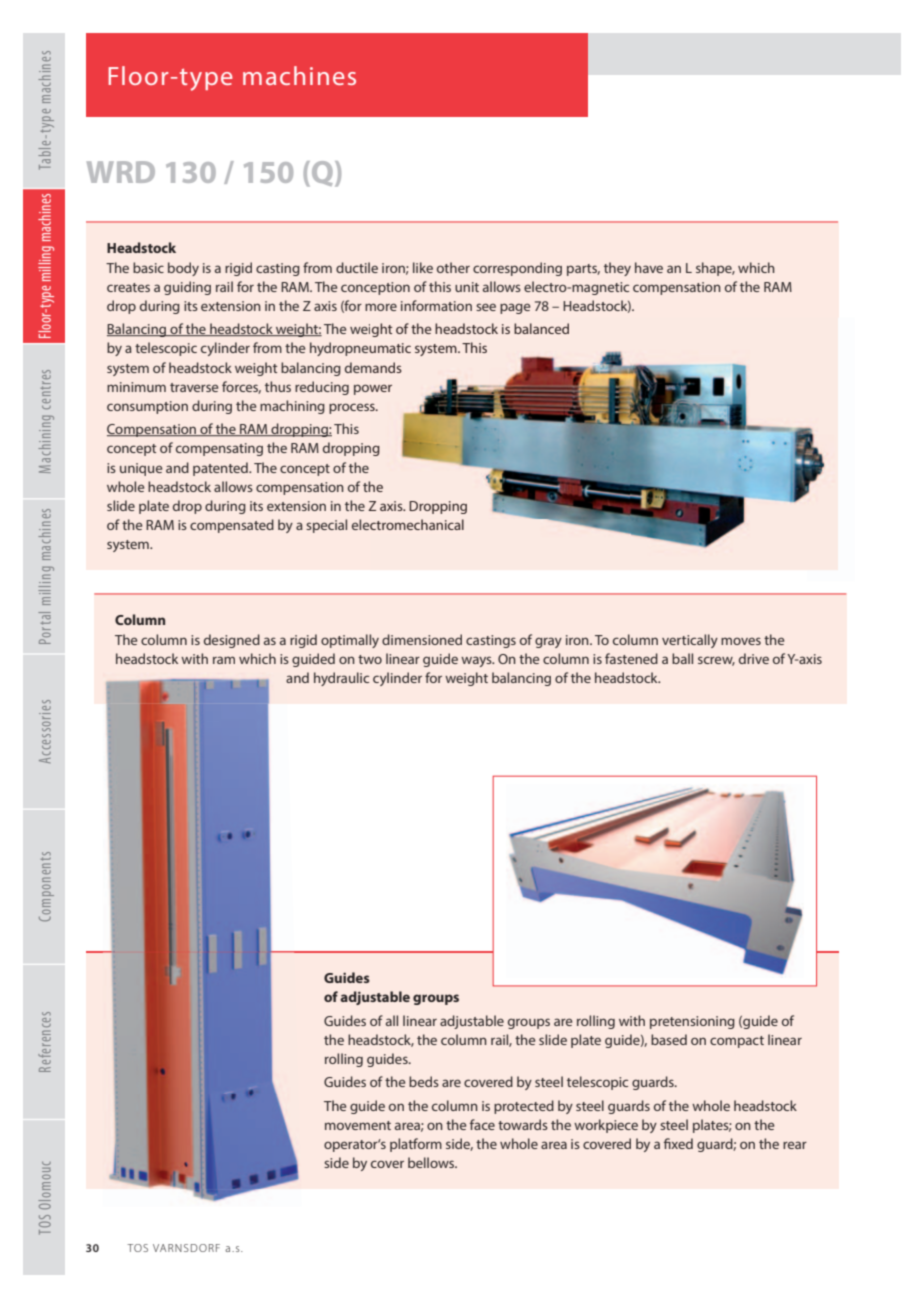 The image size is (924, 1308). Describe the element at coordinates (690, 641) in the image. I see `vertically` at that location.
